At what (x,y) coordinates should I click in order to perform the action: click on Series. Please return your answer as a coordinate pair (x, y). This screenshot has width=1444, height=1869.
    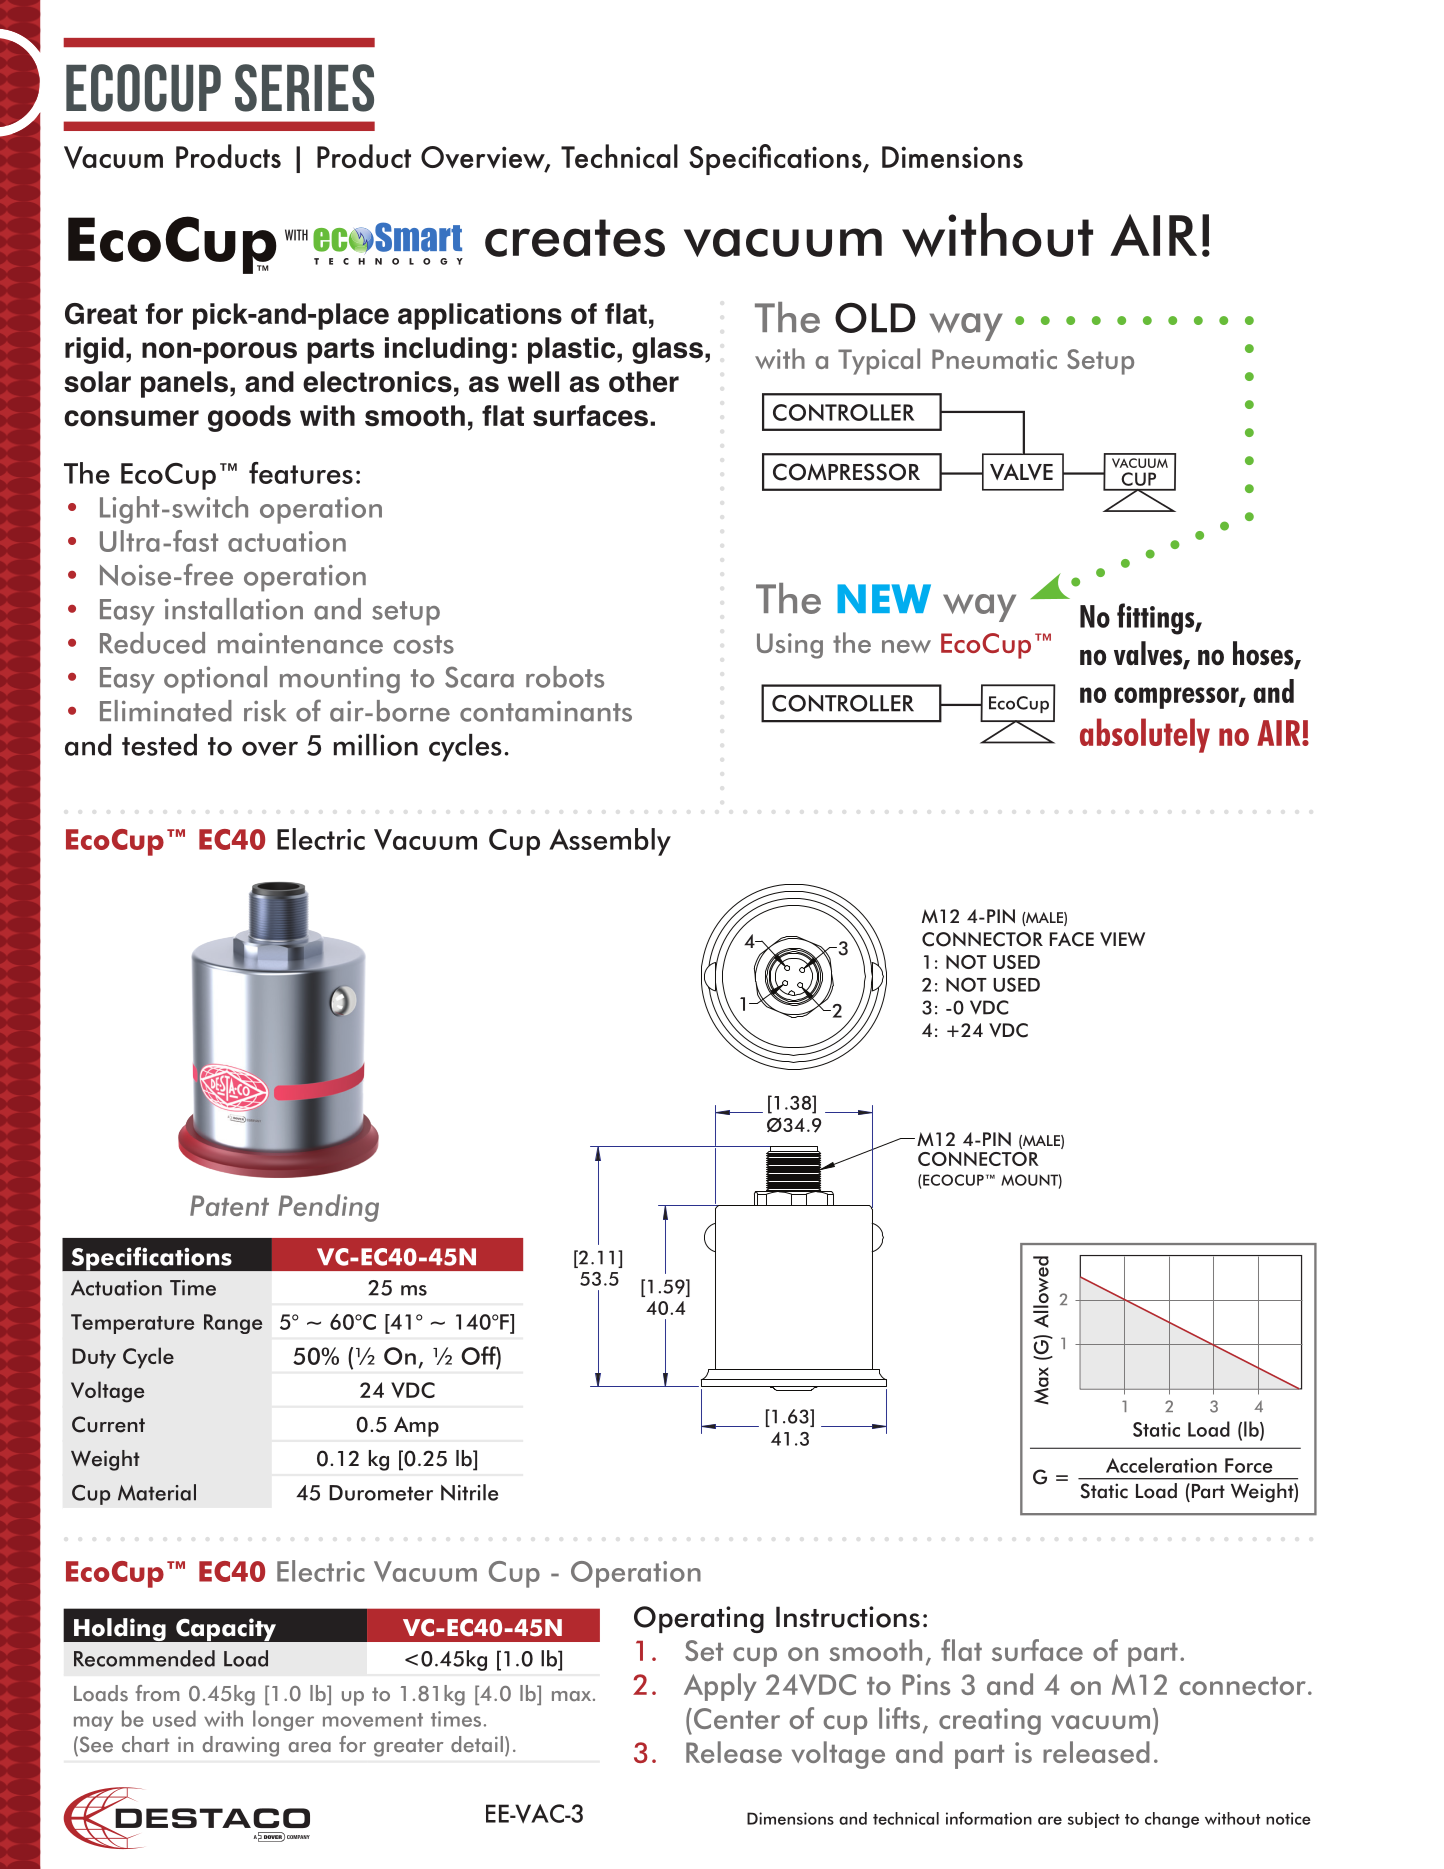
    Looking at the image, I should click on (304, 88).
